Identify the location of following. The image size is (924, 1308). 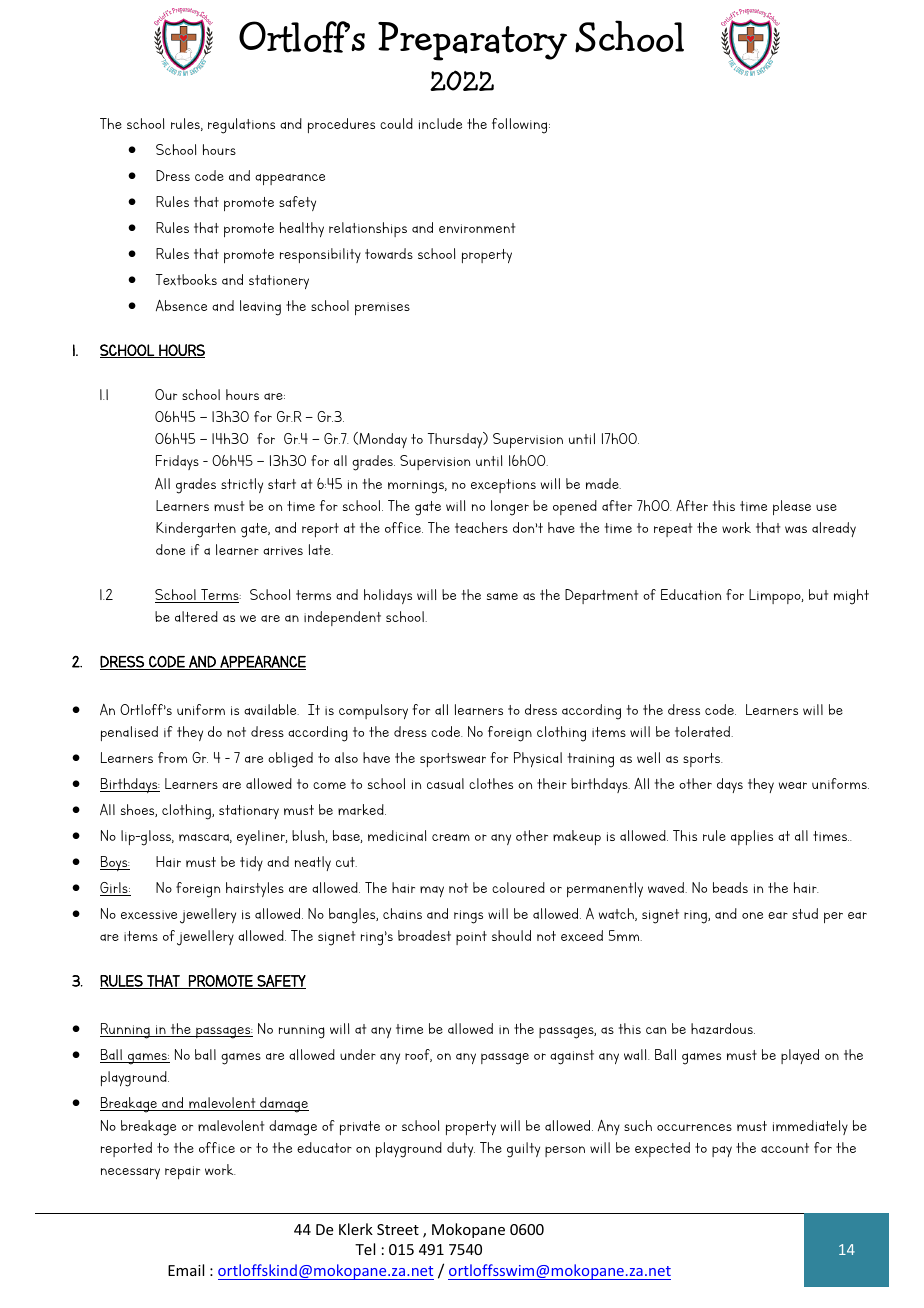
(521, 126).
